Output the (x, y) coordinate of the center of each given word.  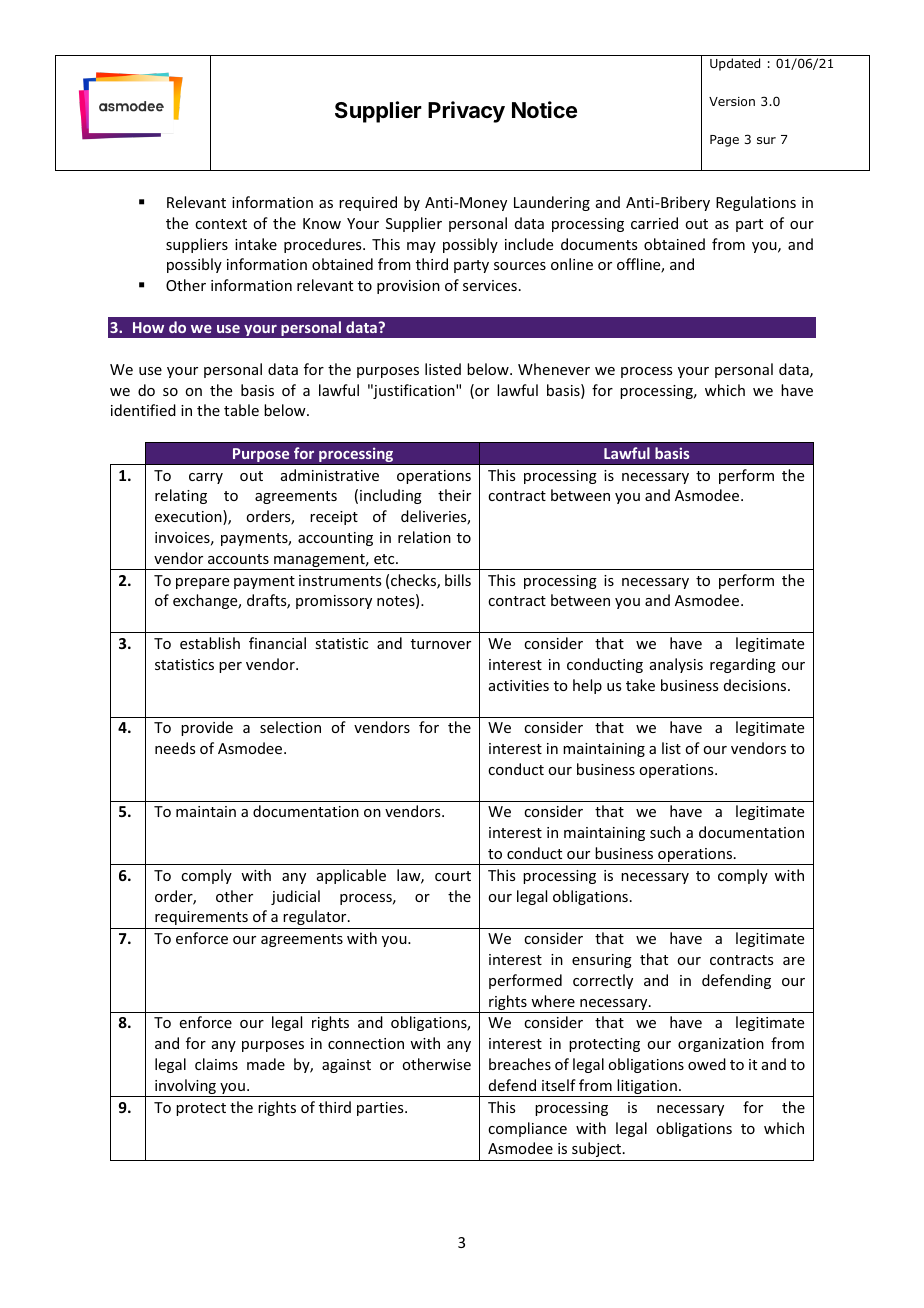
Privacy (466, 112)
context (221, 224)
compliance (527, 1129)
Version (732, 101)
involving (185, 1088)
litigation (647, 1088)
